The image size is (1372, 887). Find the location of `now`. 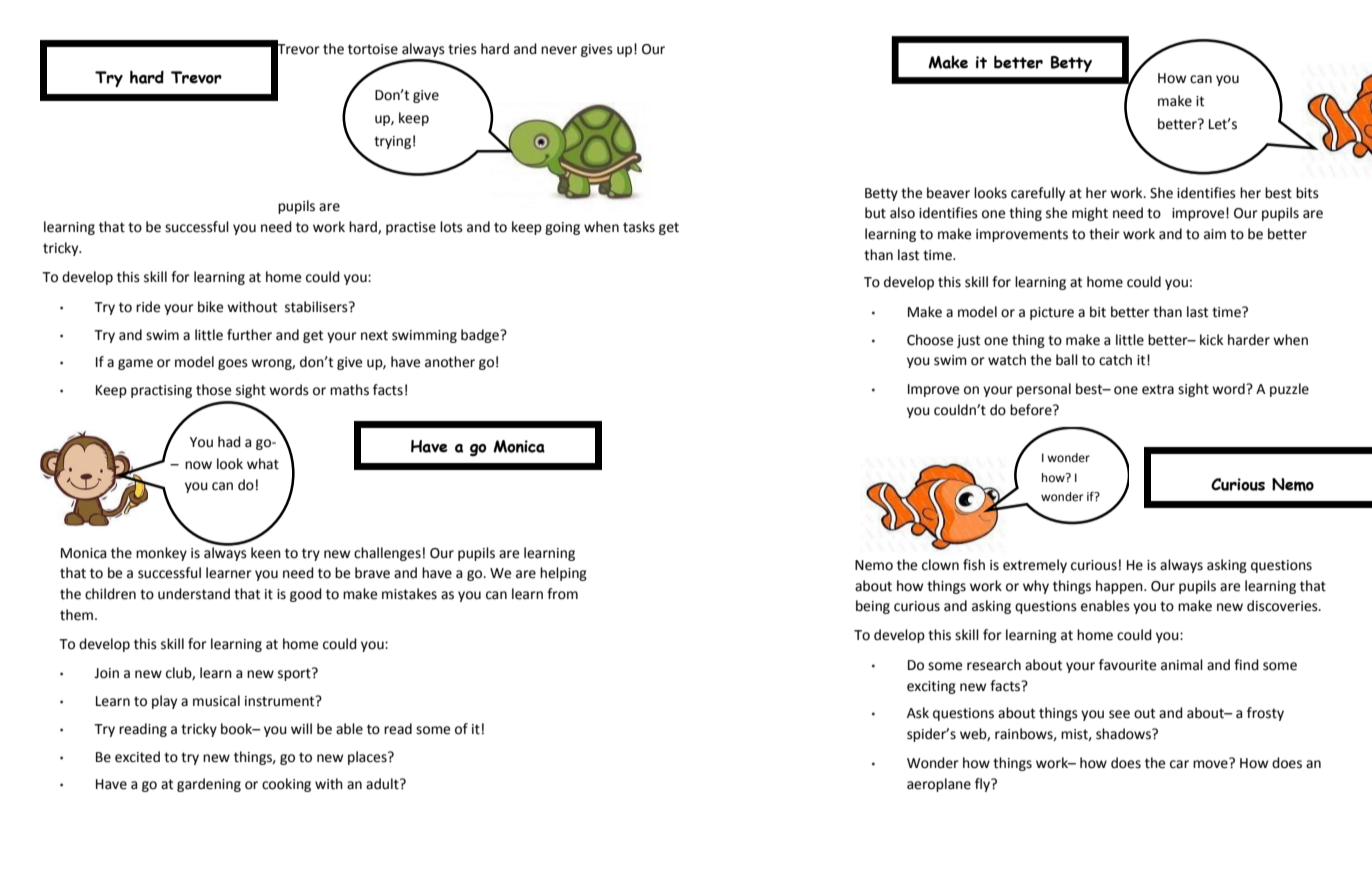

now is located at coordinates (198, 465).
